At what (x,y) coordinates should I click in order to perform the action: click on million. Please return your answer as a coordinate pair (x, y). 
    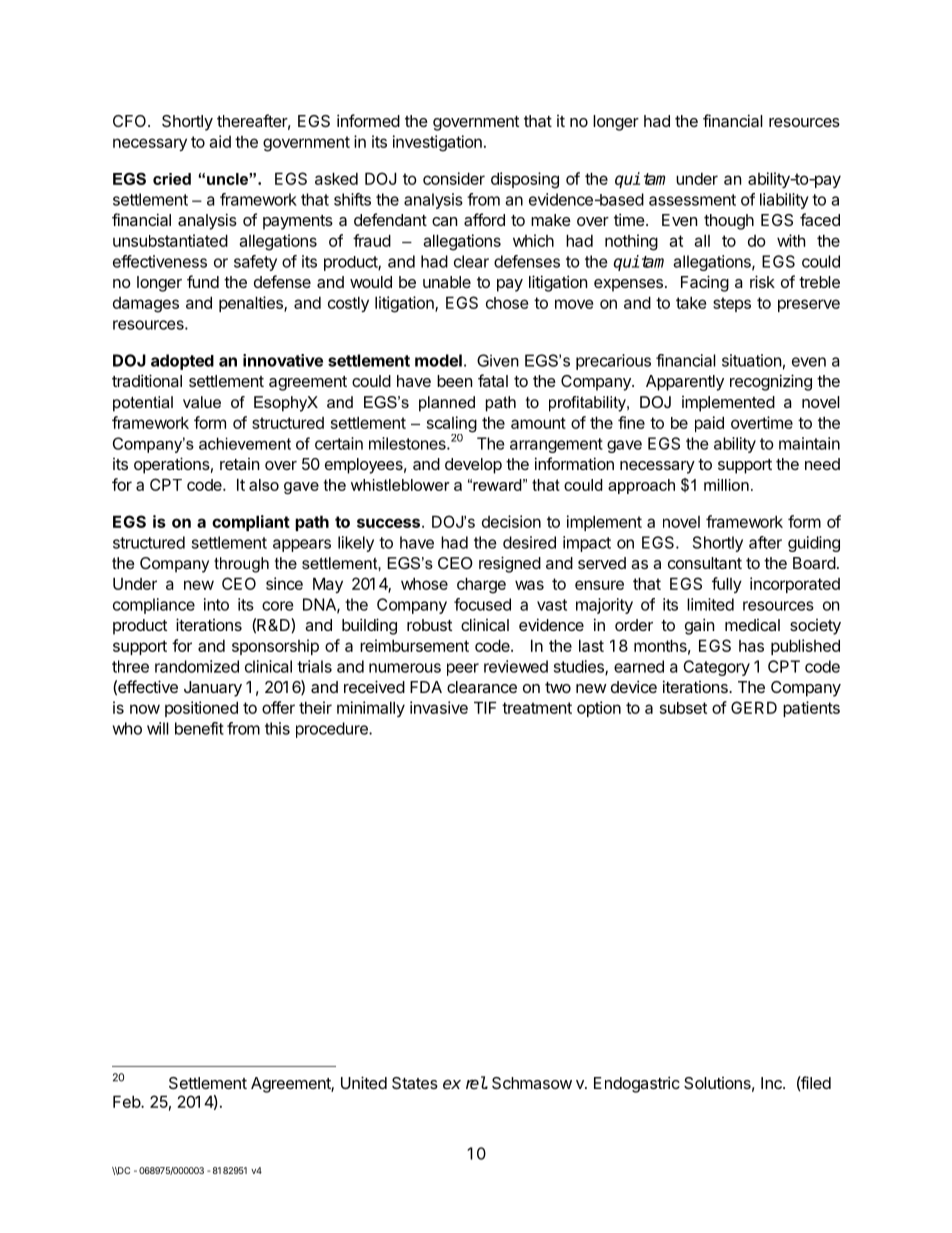
    Looking at the image, I should click on (726, 485).
